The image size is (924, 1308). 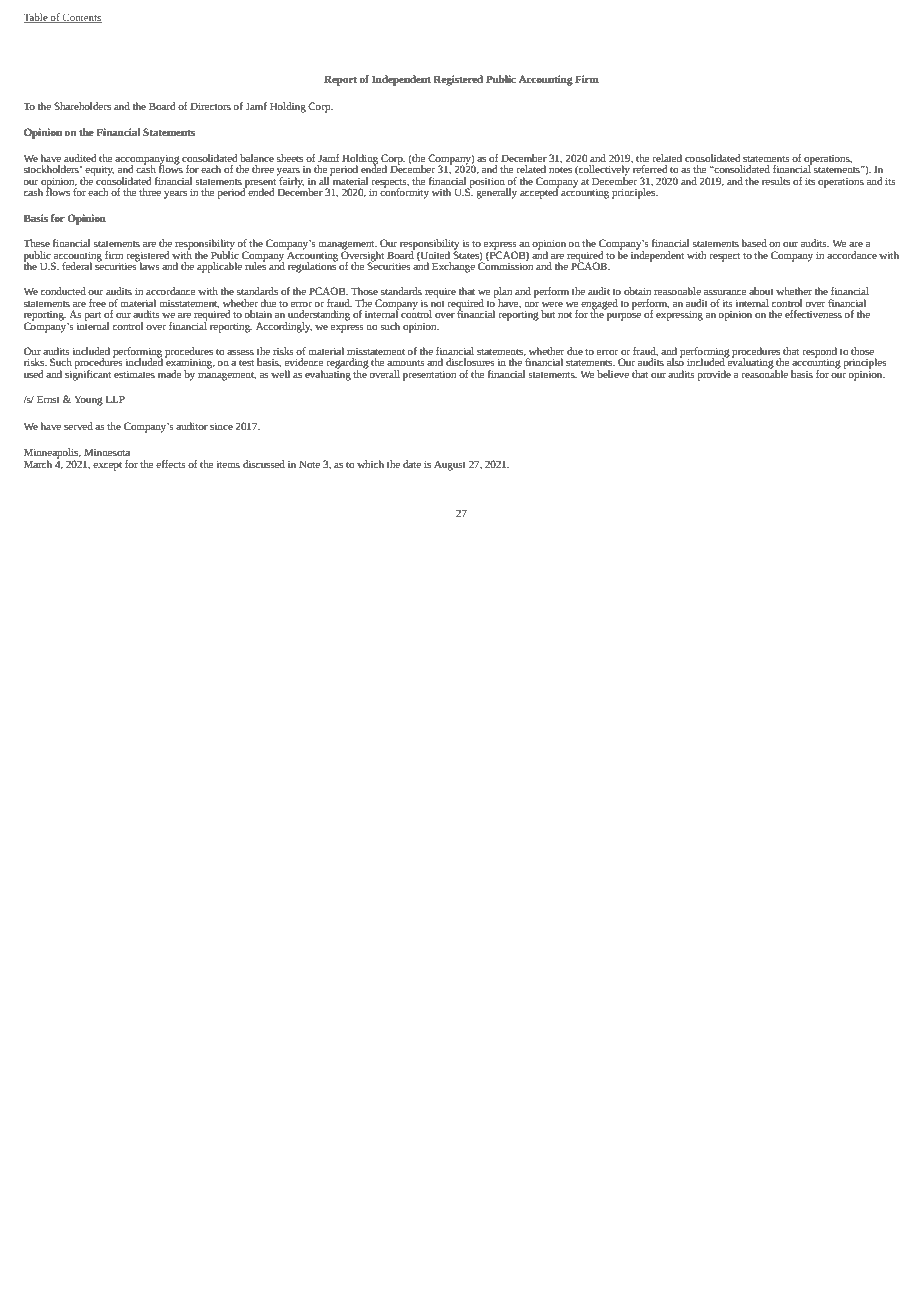 I want to click on position, so click(x=487, y=183).
